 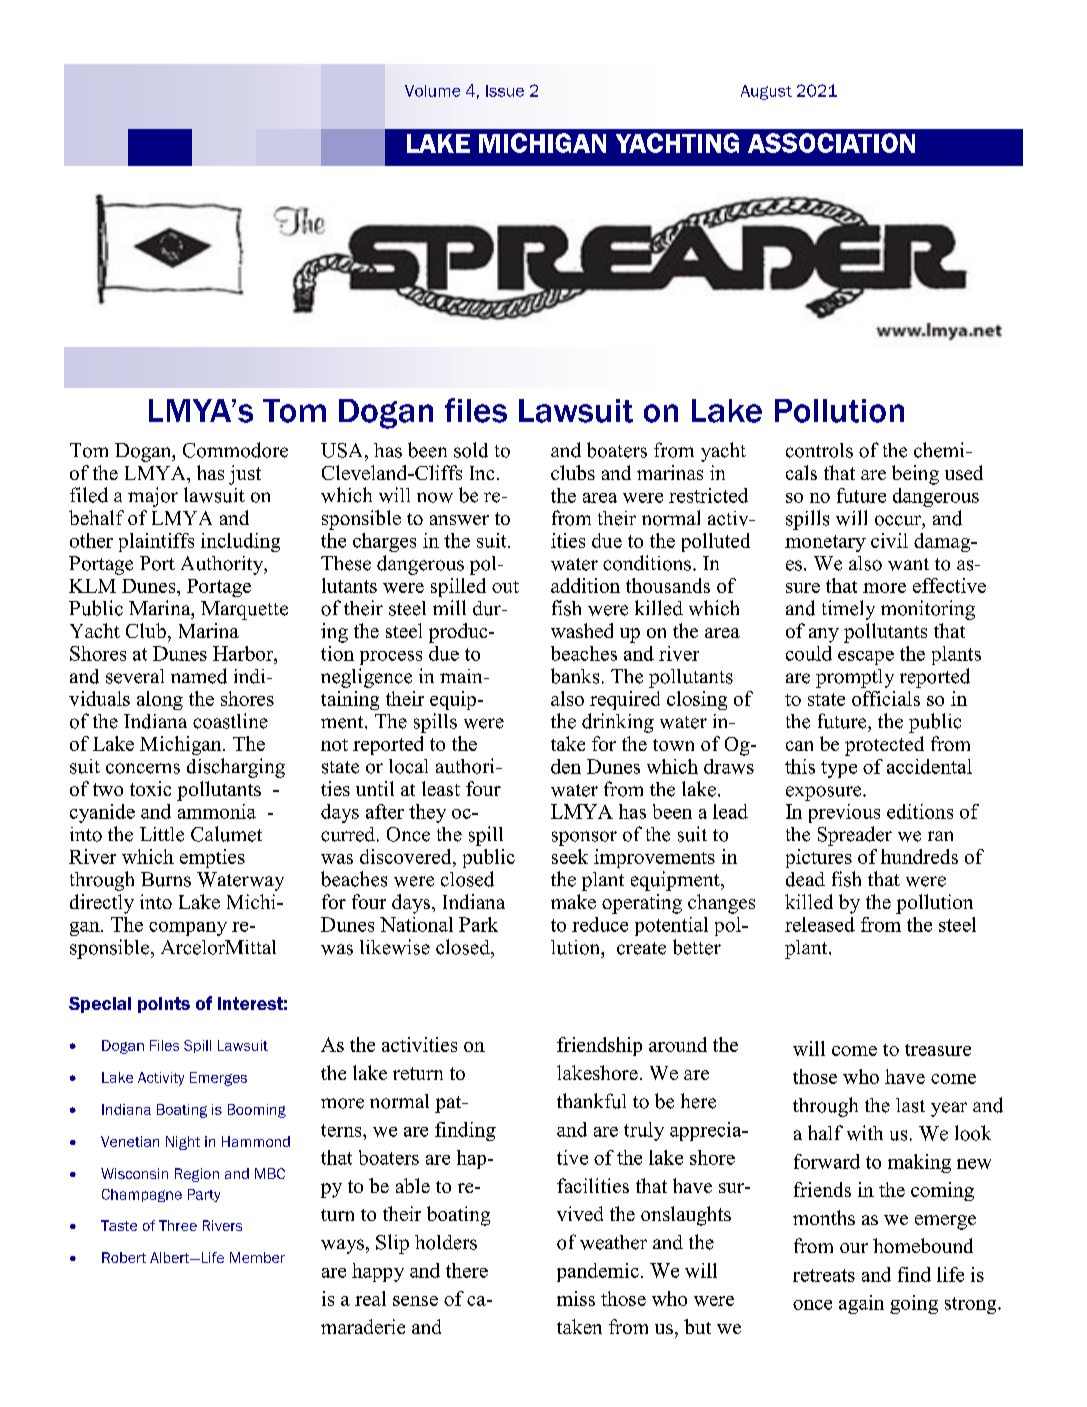 I want to click on banks, so click(x=575, y=676).
